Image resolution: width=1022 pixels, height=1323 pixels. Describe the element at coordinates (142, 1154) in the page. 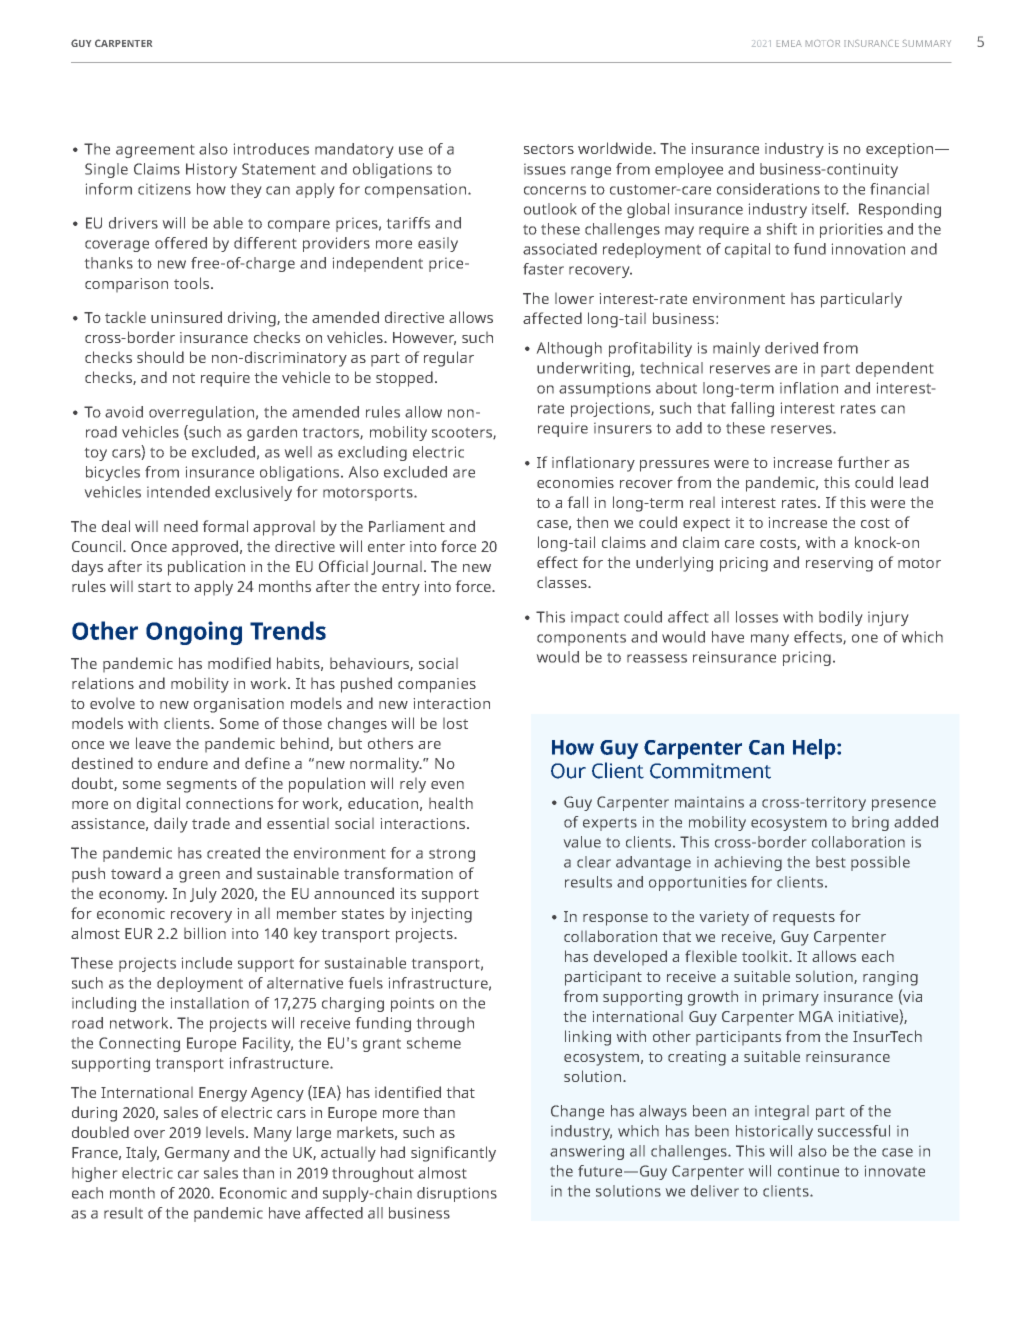

I see `Italy` at that location.
